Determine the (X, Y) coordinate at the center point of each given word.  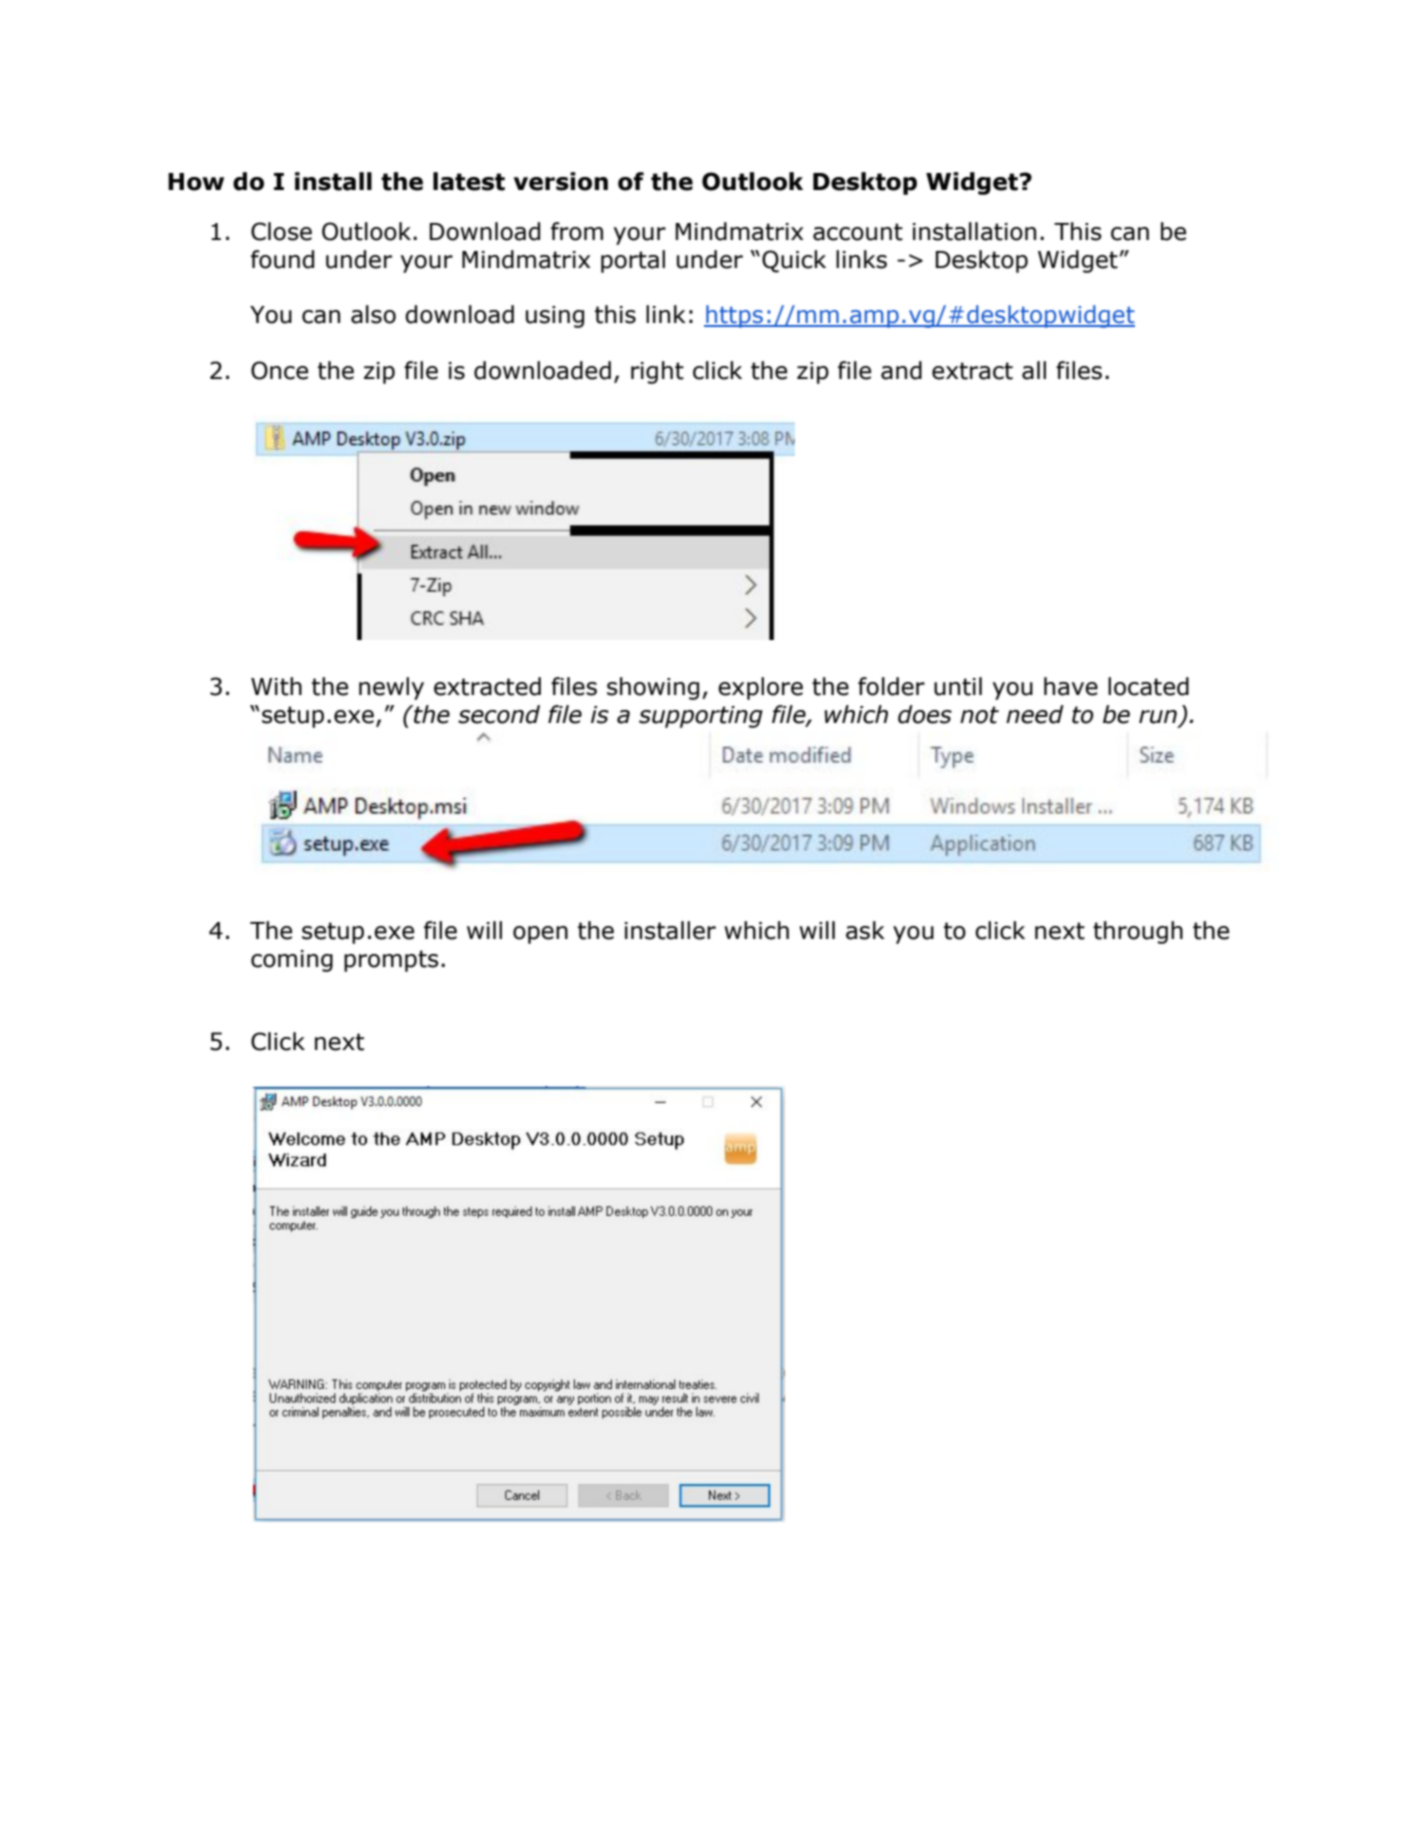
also (373, 314)
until (958, 686)
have (1071, 686)
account (858, 232)
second (499, 714)
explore (760, 688)
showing (653, 688)
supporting (701, 717)
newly (391, 688)
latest (469, 181)
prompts (391, 961)
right (657, 372)
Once (279, 370)
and (901, 370)
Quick (794, 261)
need (1035, 714)
